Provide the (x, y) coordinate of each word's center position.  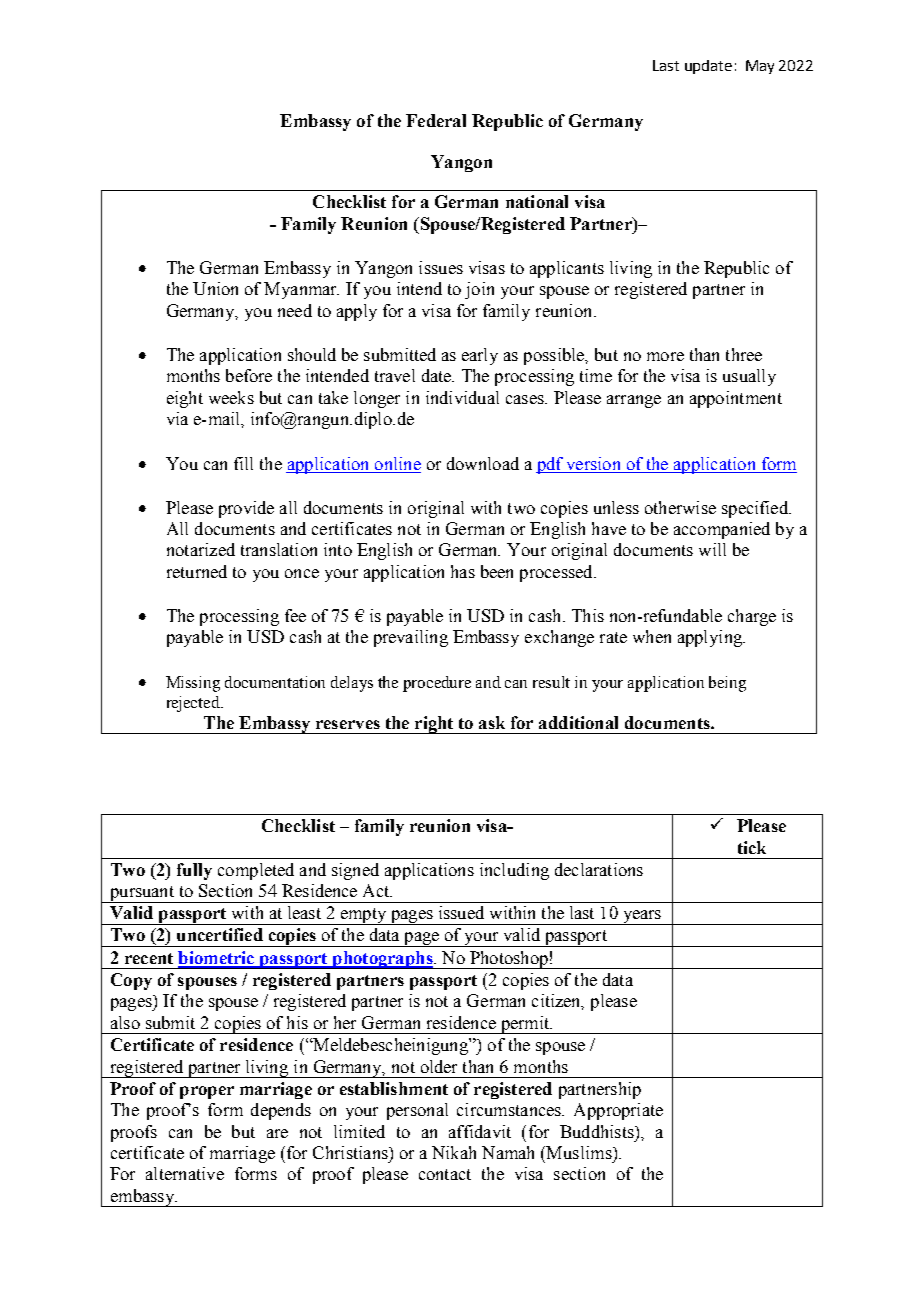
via (177, 418)
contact (445, 1174)
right (434, 725)
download (483, 463)
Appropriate (618, 1111)
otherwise (680, 507)
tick (752, 847)
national (537, 201)
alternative (185, 1173)
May (760, 67)
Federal (436, 120)
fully (194, 871)
